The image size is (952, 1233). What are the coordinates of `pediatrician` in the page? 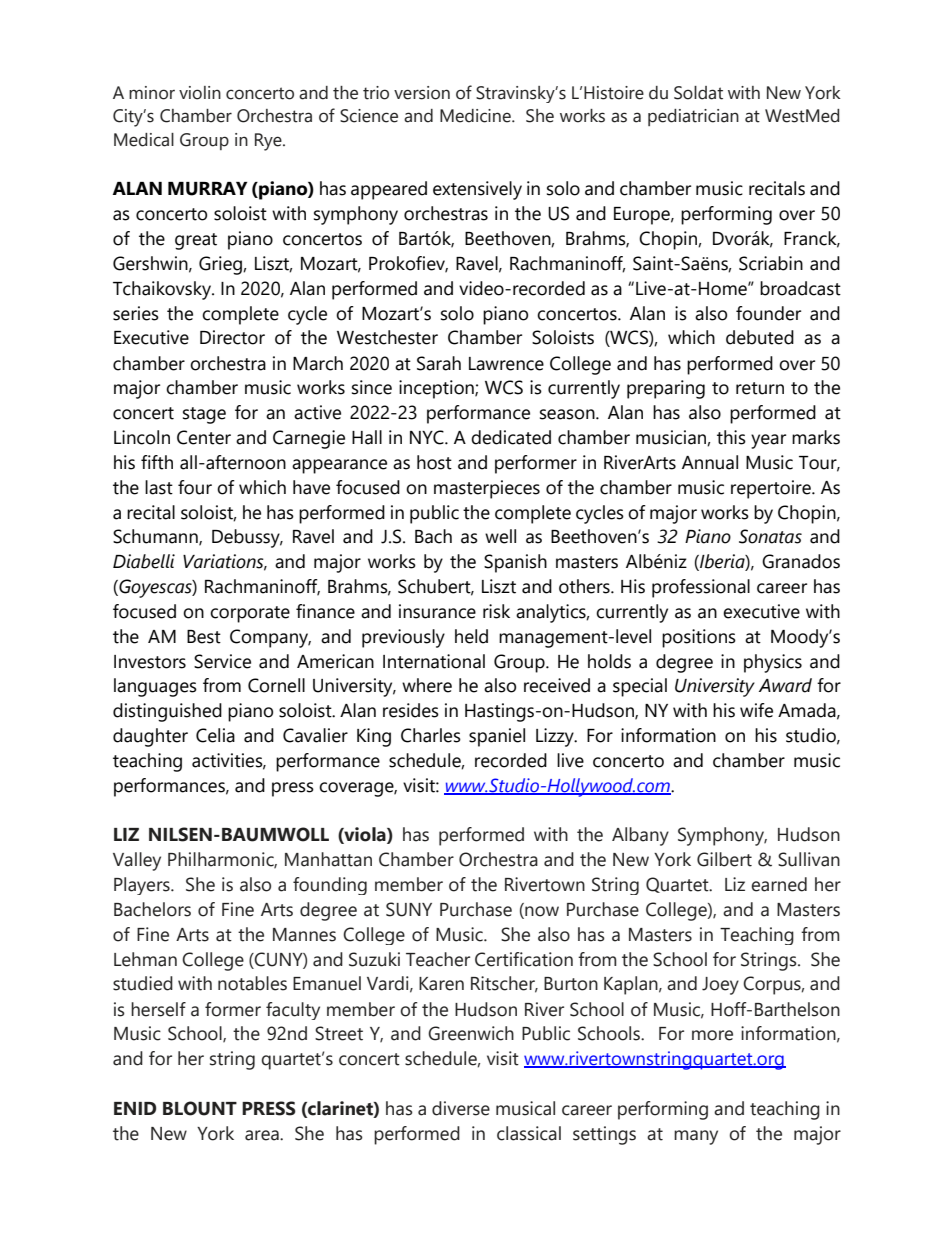 It's located at (693, 117).
